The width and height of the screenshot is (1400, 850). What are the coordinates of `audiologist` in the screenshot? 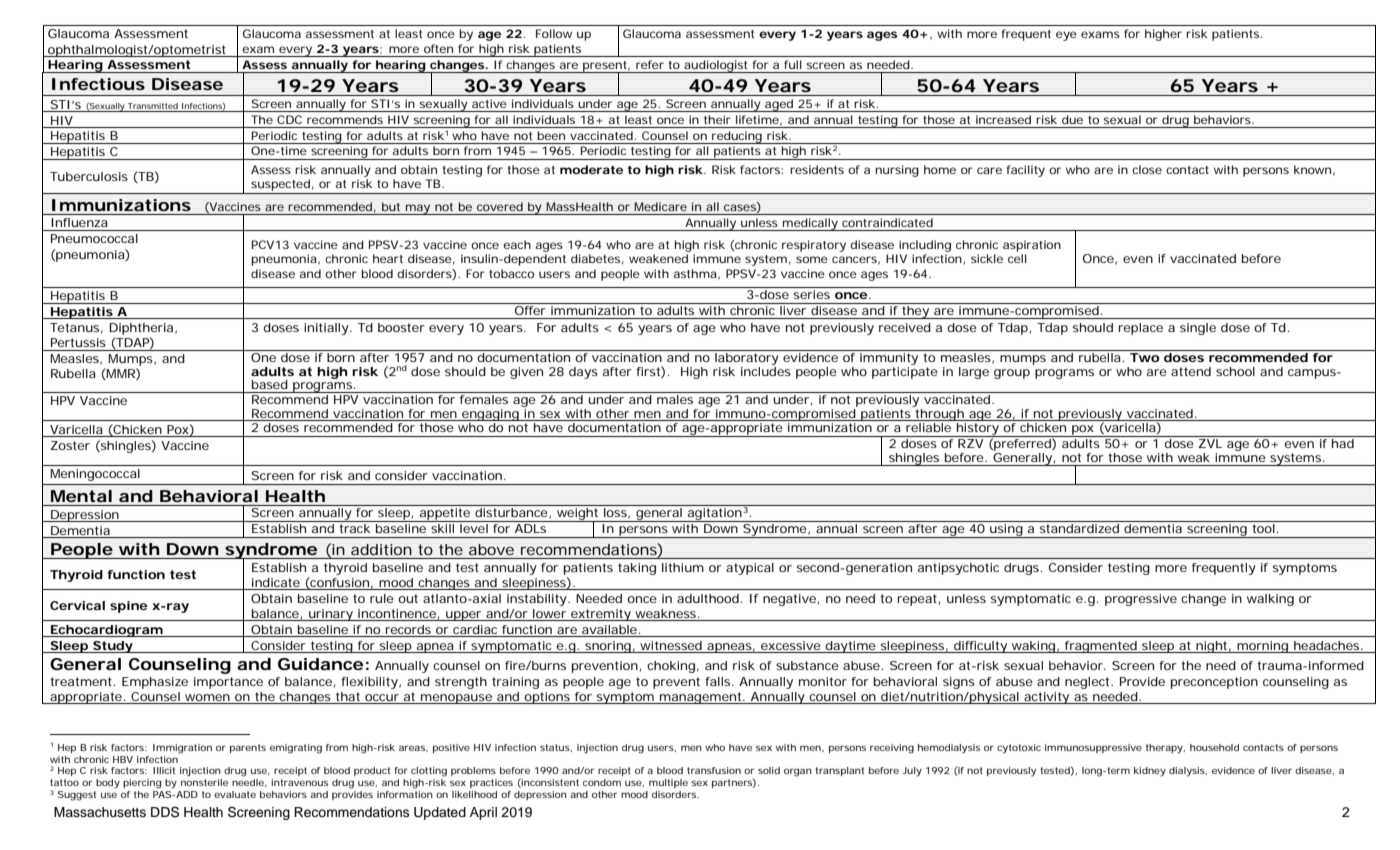 It's located at (716, 66).
